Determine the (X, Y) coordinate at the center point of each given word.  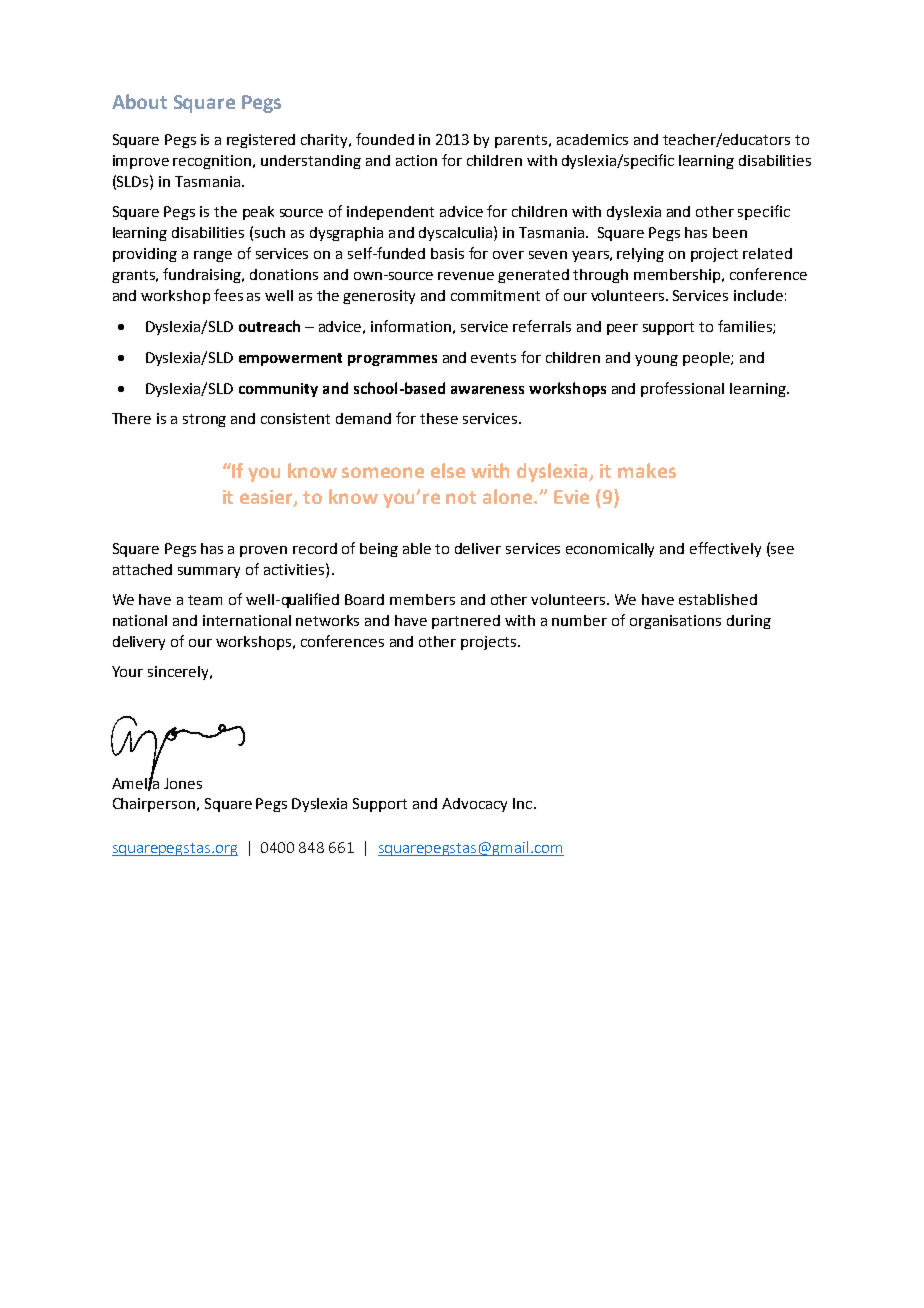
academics (592, 139)
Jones (183, 783)
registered (261, 141)
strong (204, 420)
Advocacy (474, 805)
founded (385, 139)
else (448, 470)
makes (647, 470)
